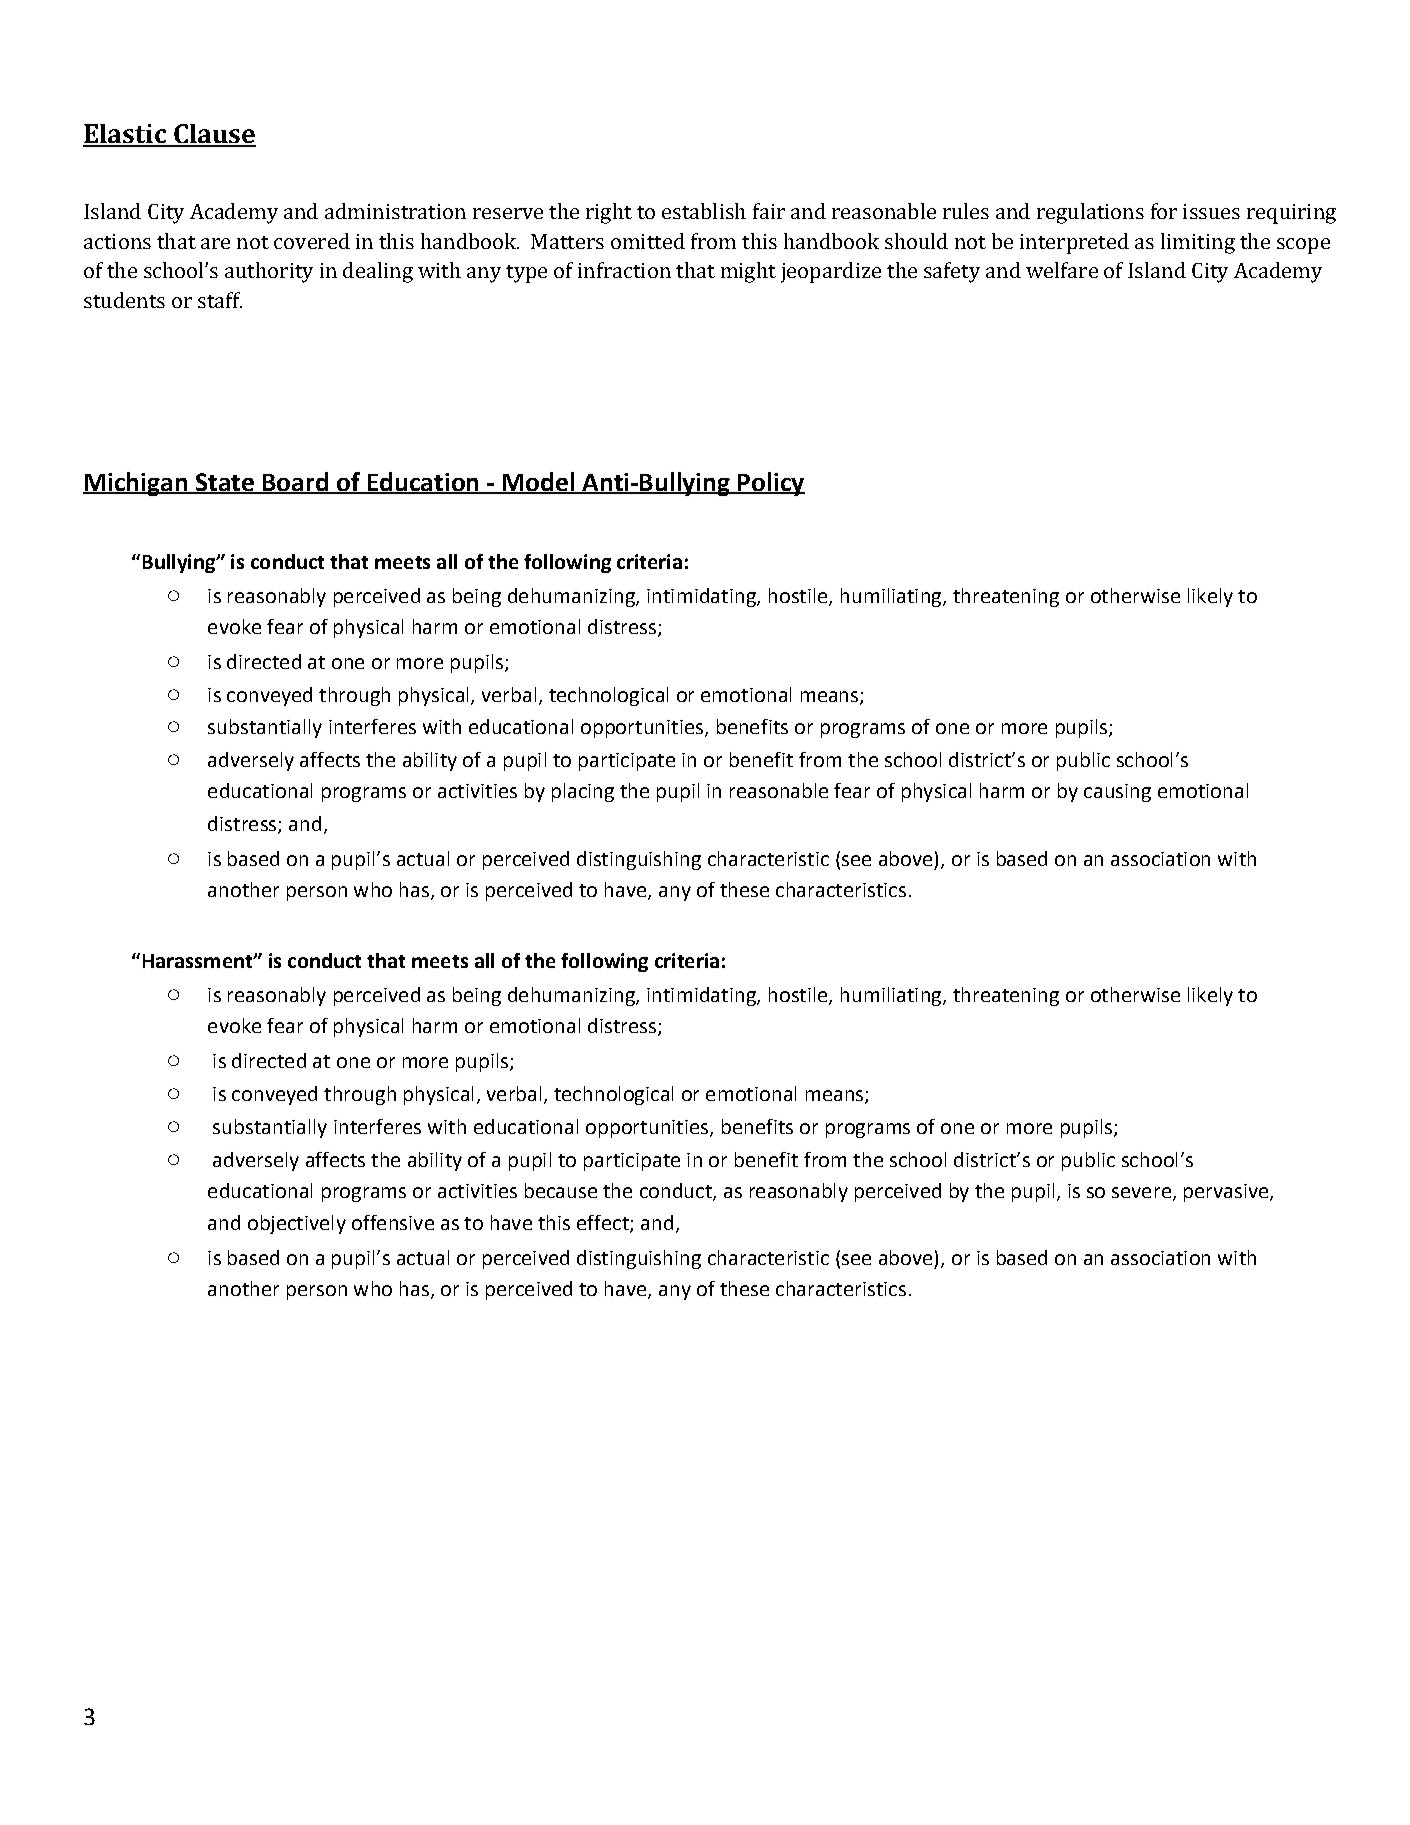  Describe the element at coordinates (1164, 211) in the screenshot. I see `for` at that location.
